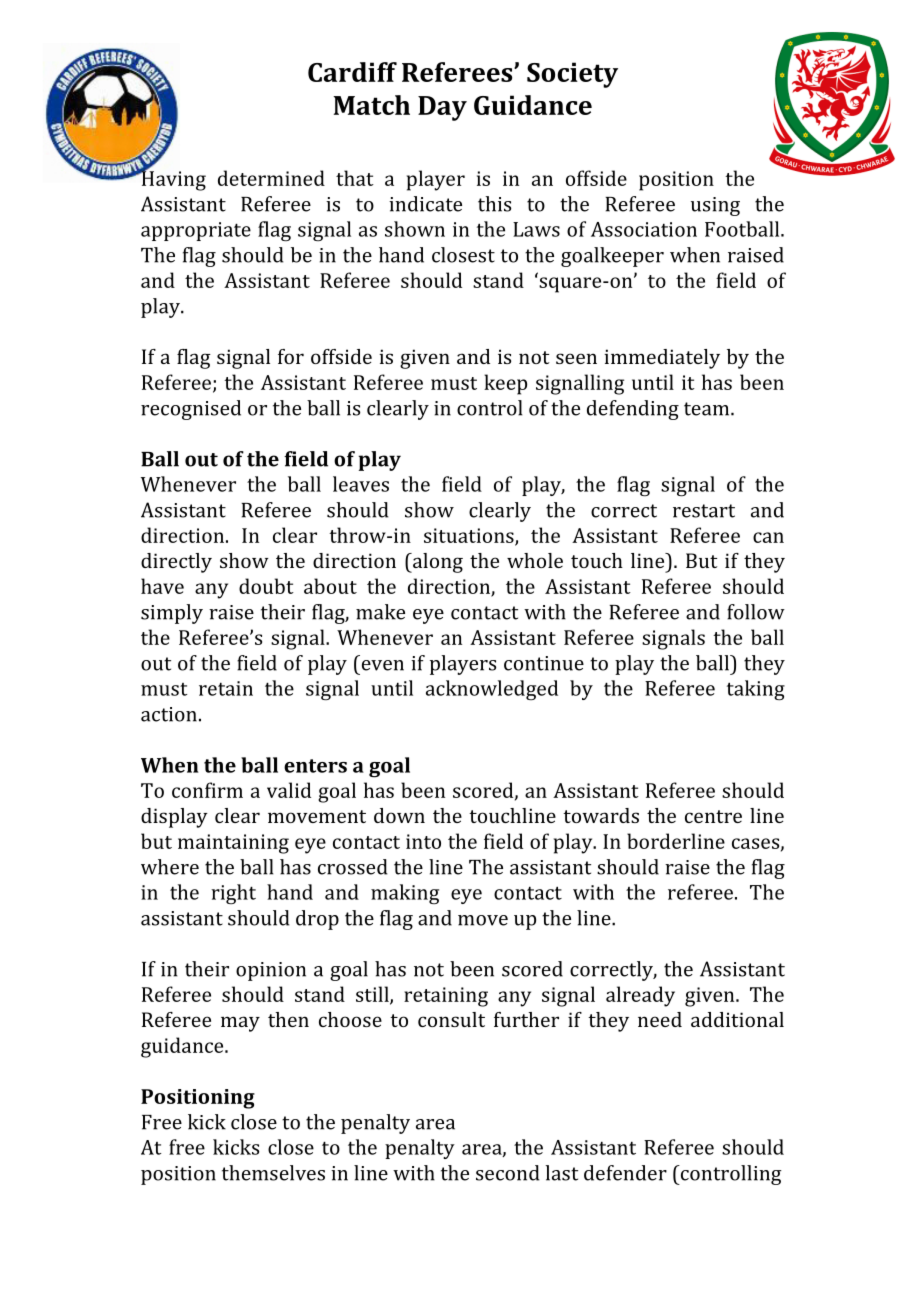 The width and height of the page is (924, 1308). Describe the element at coordinates (273, 1173) in the page. I see `themselves` at that location.
